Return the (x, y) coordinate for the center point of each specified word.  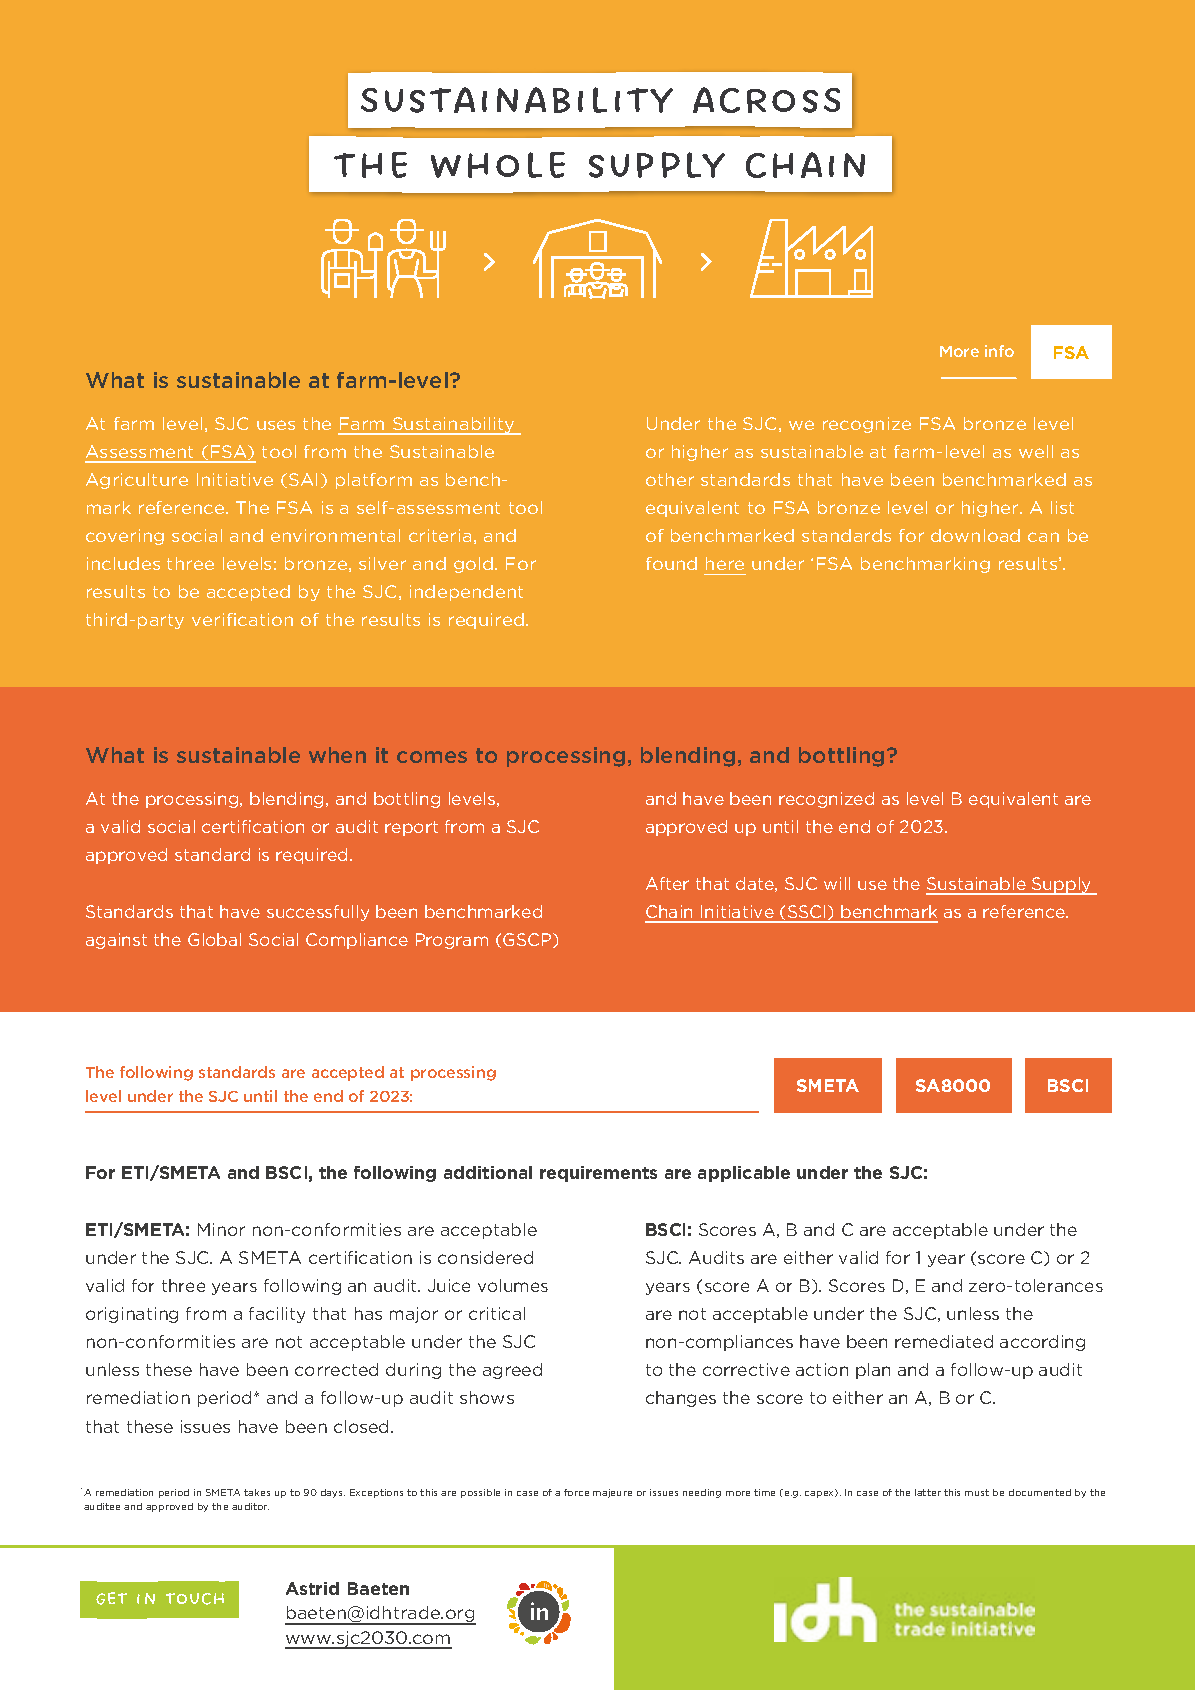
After (667, 883)
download (975, 535)
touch (195, 1599)
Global (214, 939)
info (999, 351)
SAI (303, 479)
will (837, 883)
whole (498, 165)
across (766, 100)
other (670, 479)
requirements (598, 1174)
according (1042, 1343)
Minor (221, 1229)
